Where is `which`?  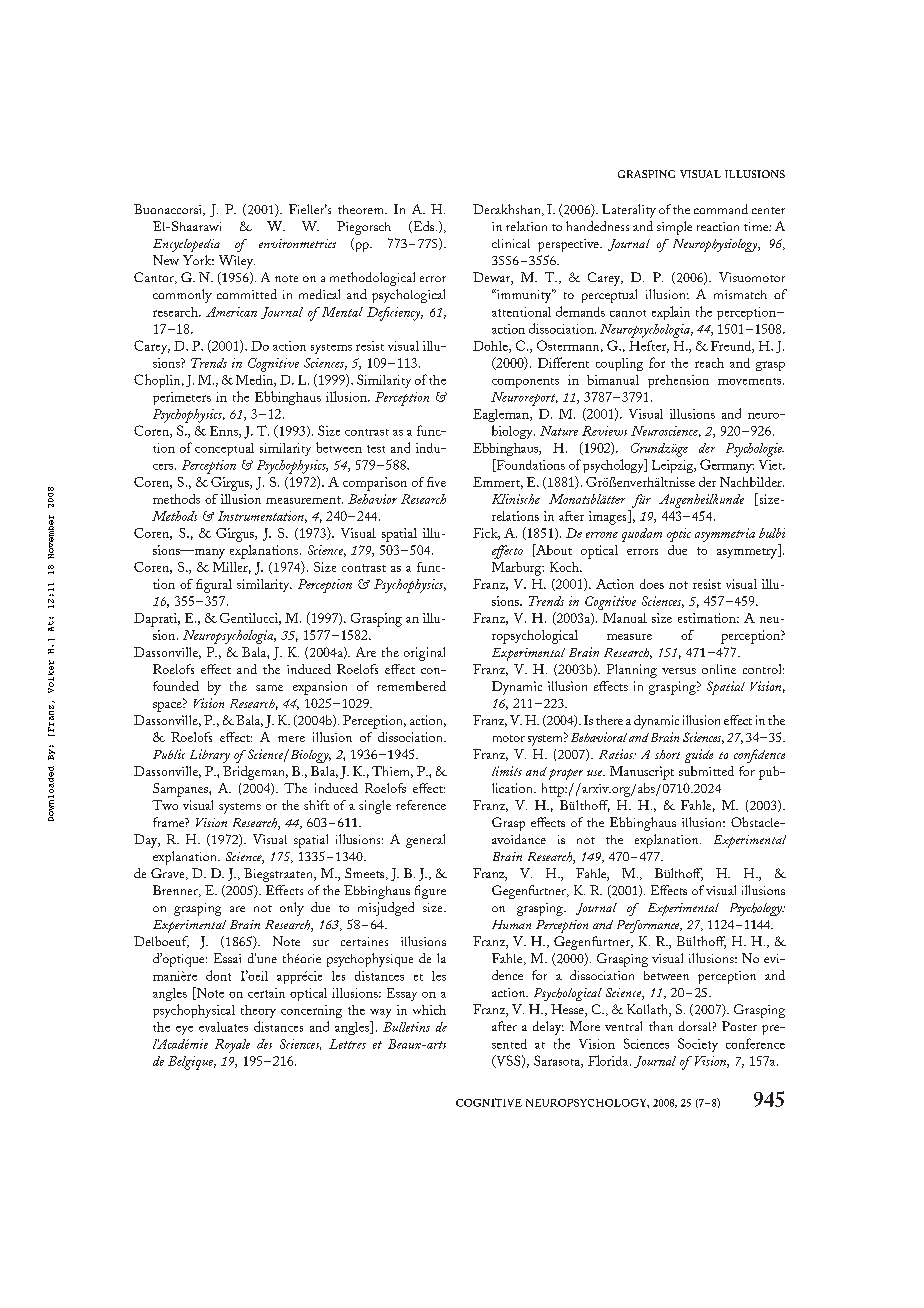 which is located at coordinates (429, 1010).
